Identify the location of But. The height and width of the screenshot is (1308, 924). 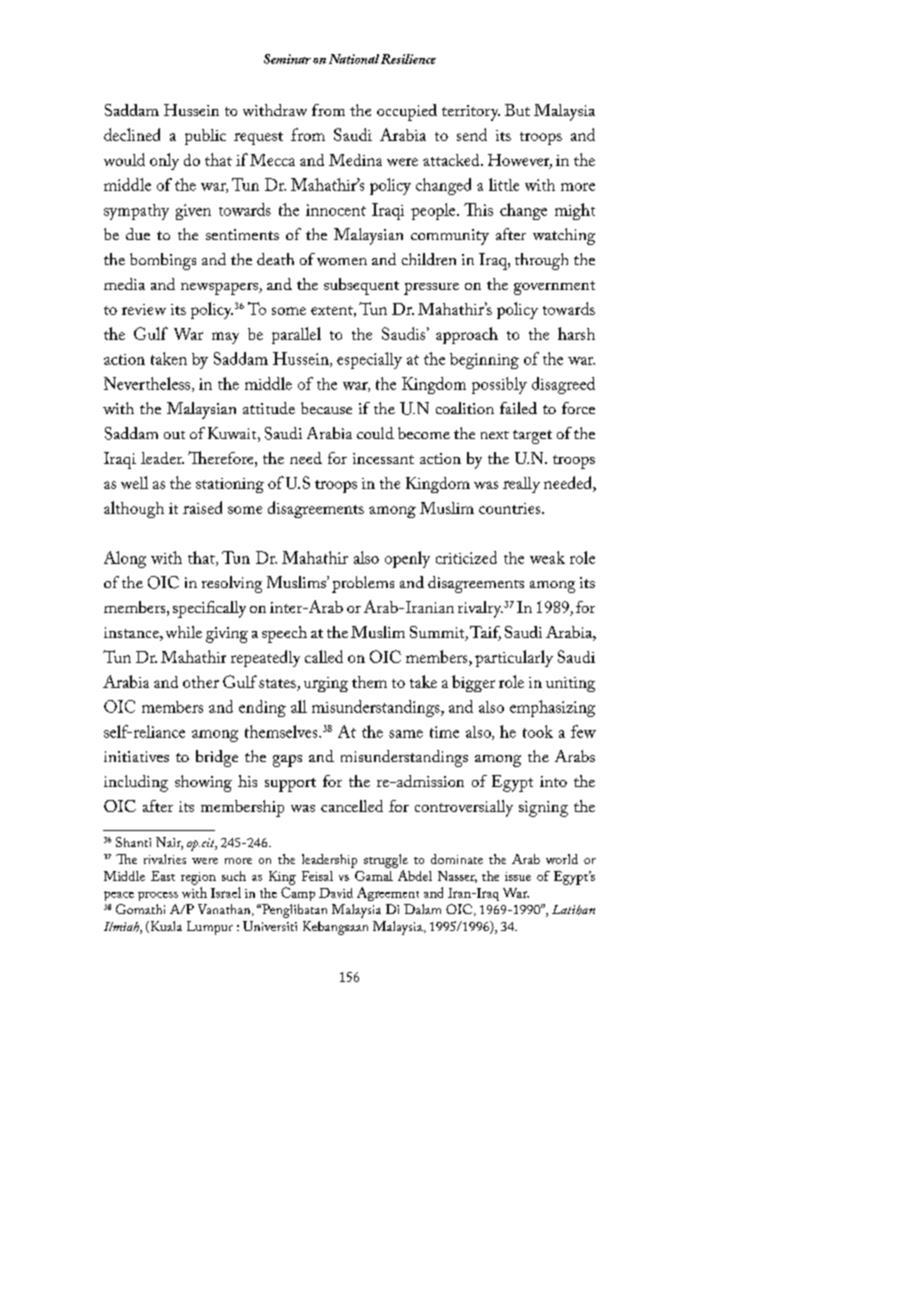
(517, 110).
